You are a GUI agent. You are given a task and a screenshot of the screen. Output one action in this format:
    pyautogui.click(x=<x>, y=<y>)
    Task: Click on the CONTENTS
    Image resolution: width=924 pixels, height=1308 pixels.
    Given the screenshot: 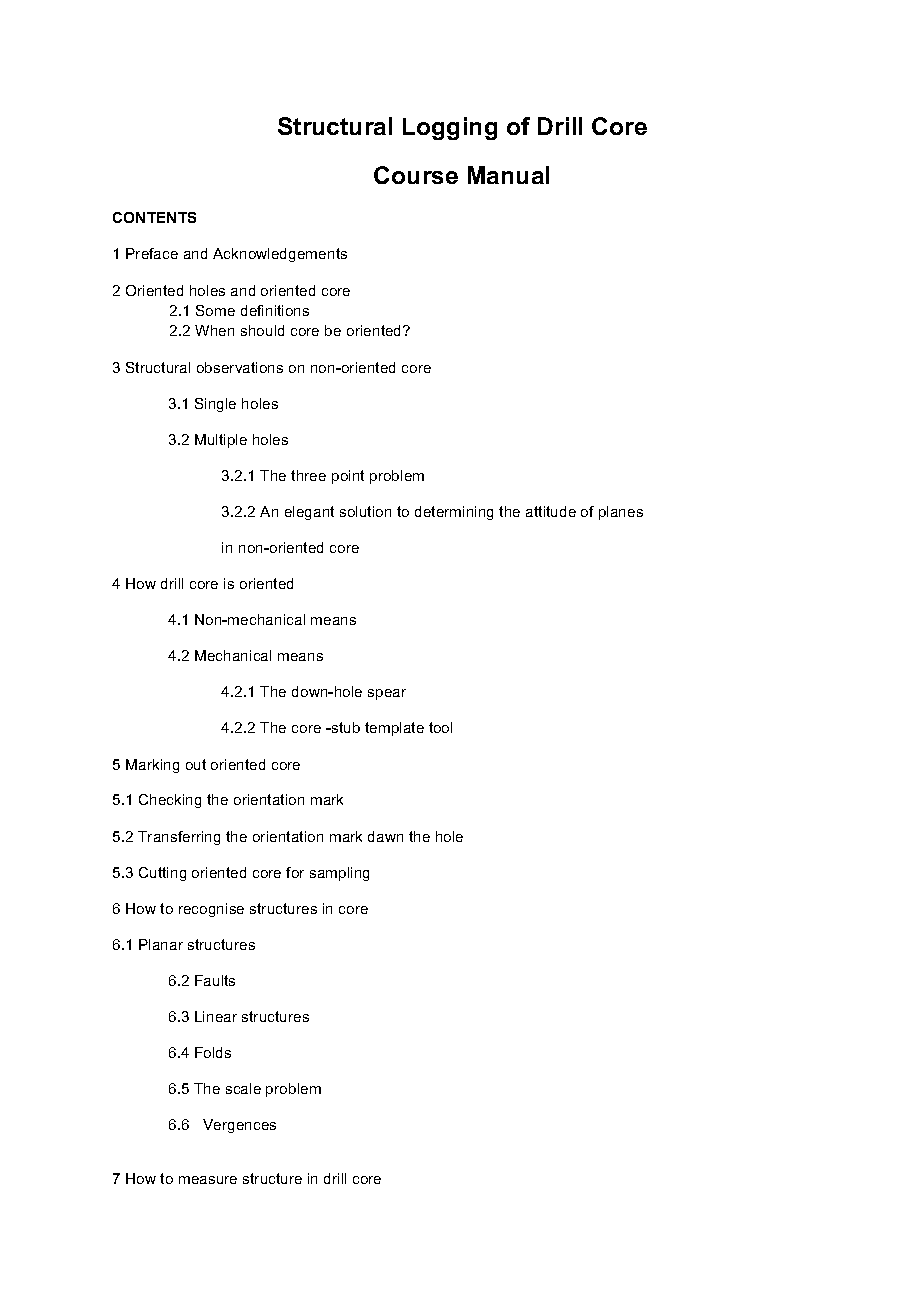 What is the action you would take?
    pyautogui.click(x=154, y=217)
